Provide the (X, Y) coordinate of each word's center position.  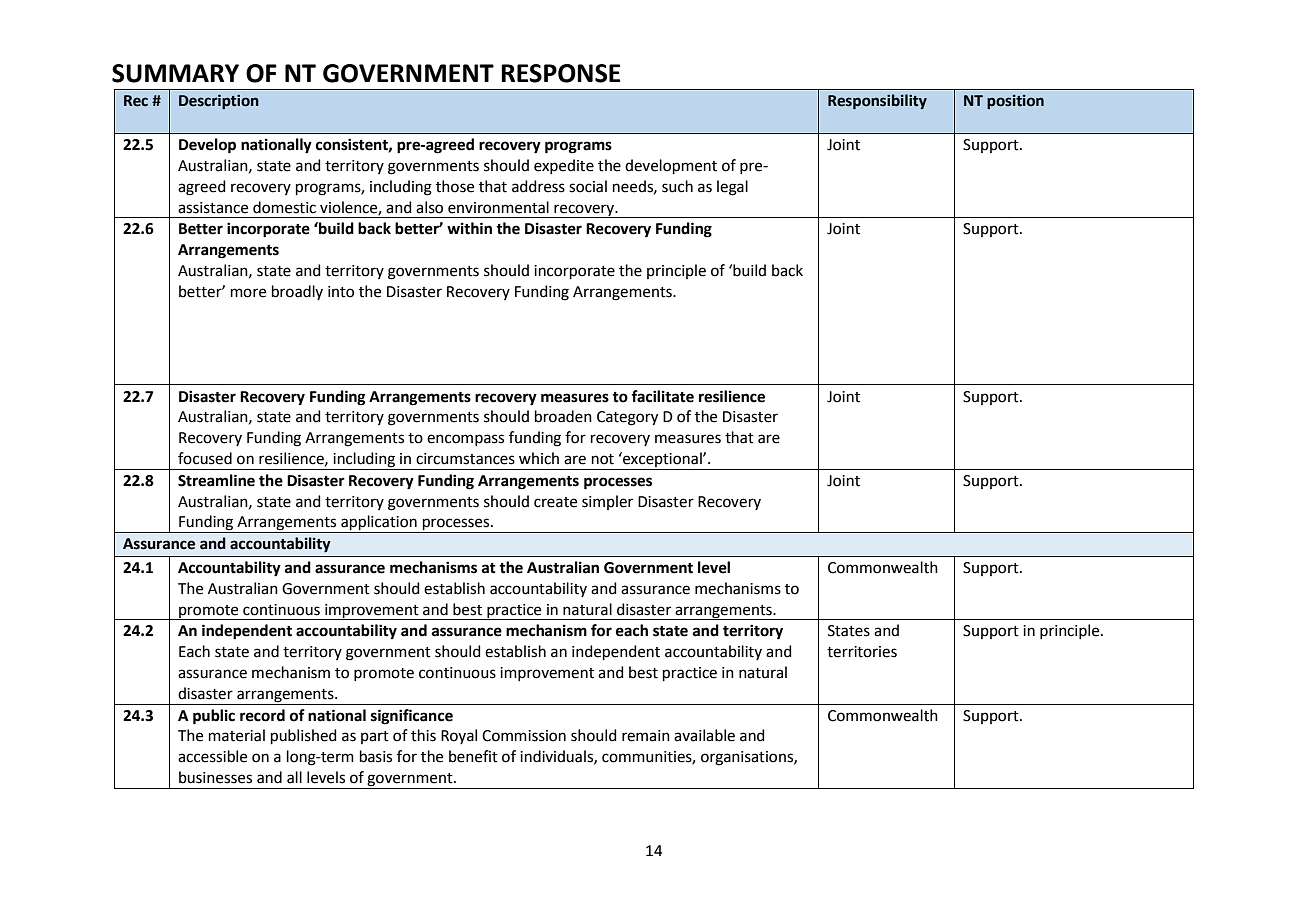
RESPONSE (560, 73)
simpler (607, 502)
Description (219, 101)
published (304, 736)
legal (732, 188)
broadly (297, 292)
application (379, 524)
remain (646, 736)
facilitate (662, 396)
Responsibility (877, 101)
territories (862, 652)
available (704, 735)
